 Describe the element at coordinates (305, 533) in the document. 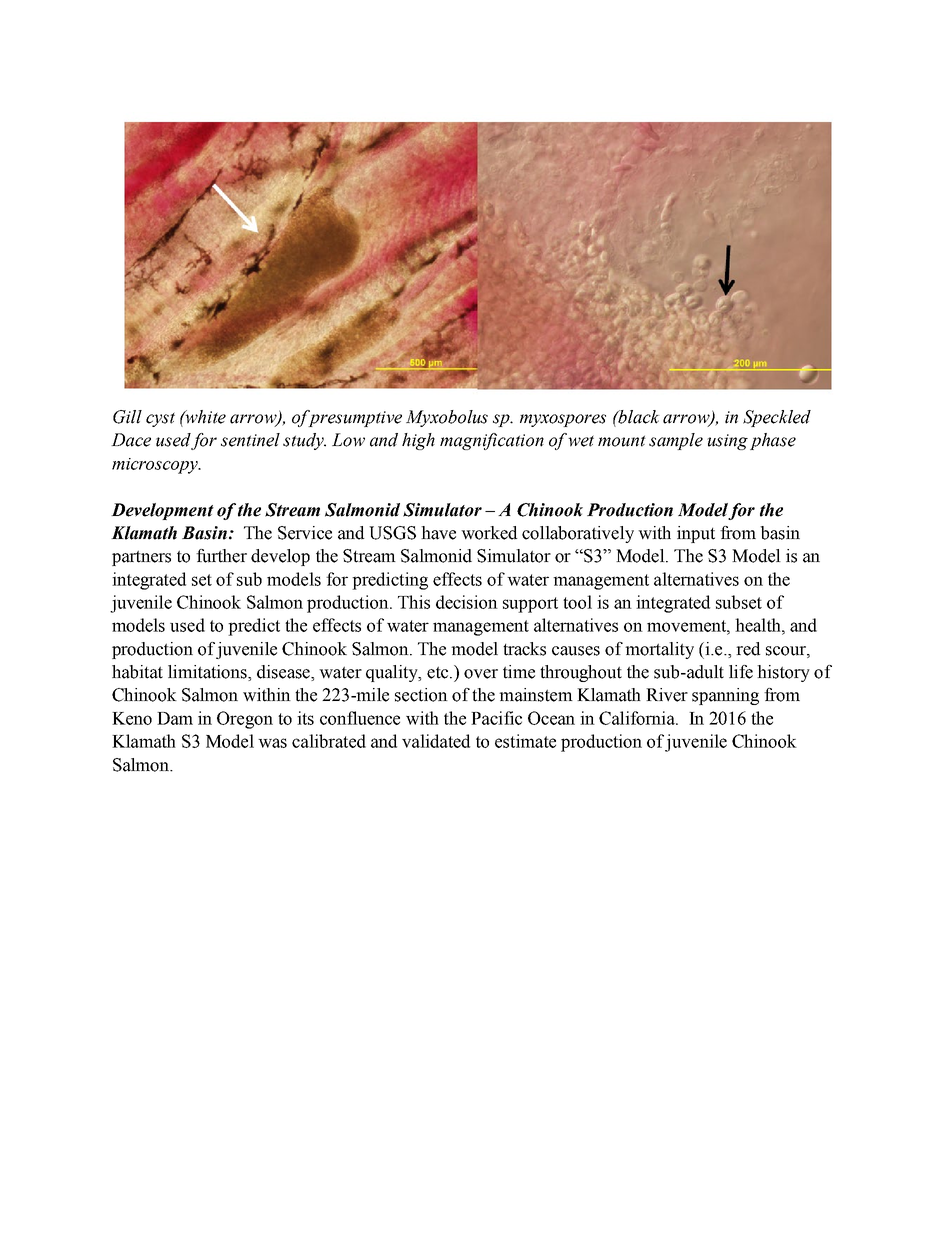

I see `Service` at that location.
